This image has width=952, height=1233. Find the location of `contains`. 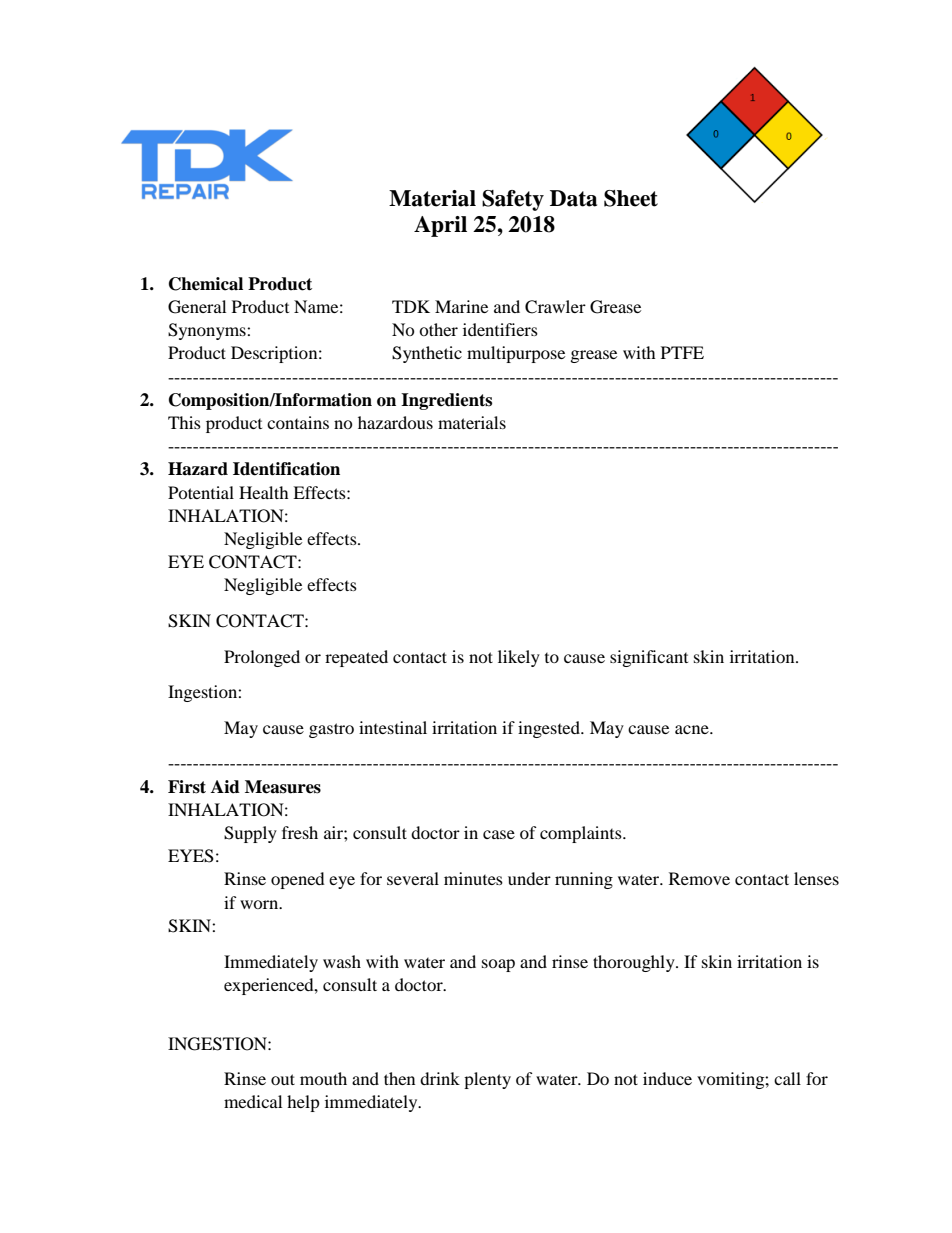

contains is located at coordinates (298, 422).
